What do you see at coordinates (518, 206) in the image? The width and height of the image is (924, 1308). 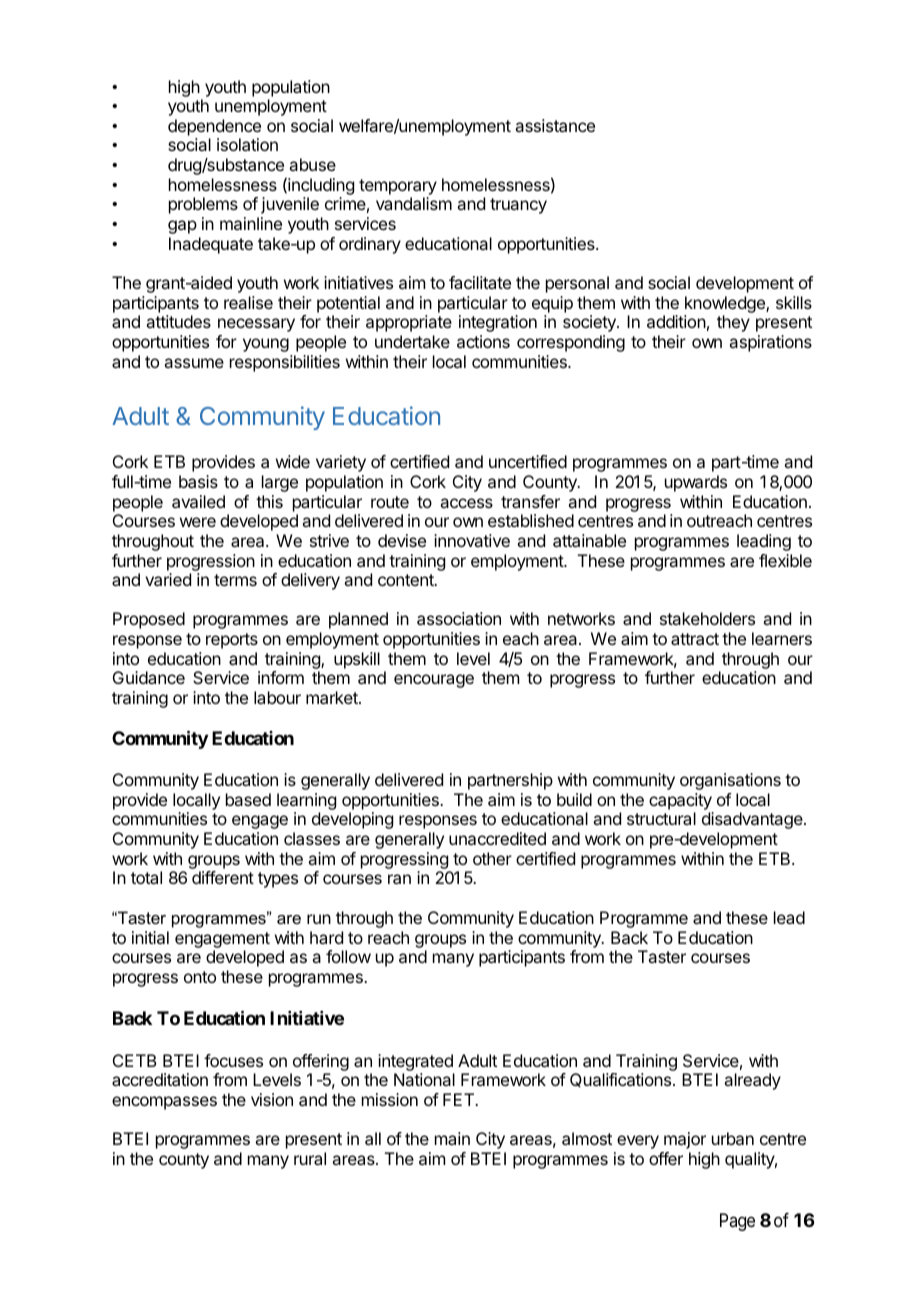 I see `truancy` at bounding box center [518, 206].
